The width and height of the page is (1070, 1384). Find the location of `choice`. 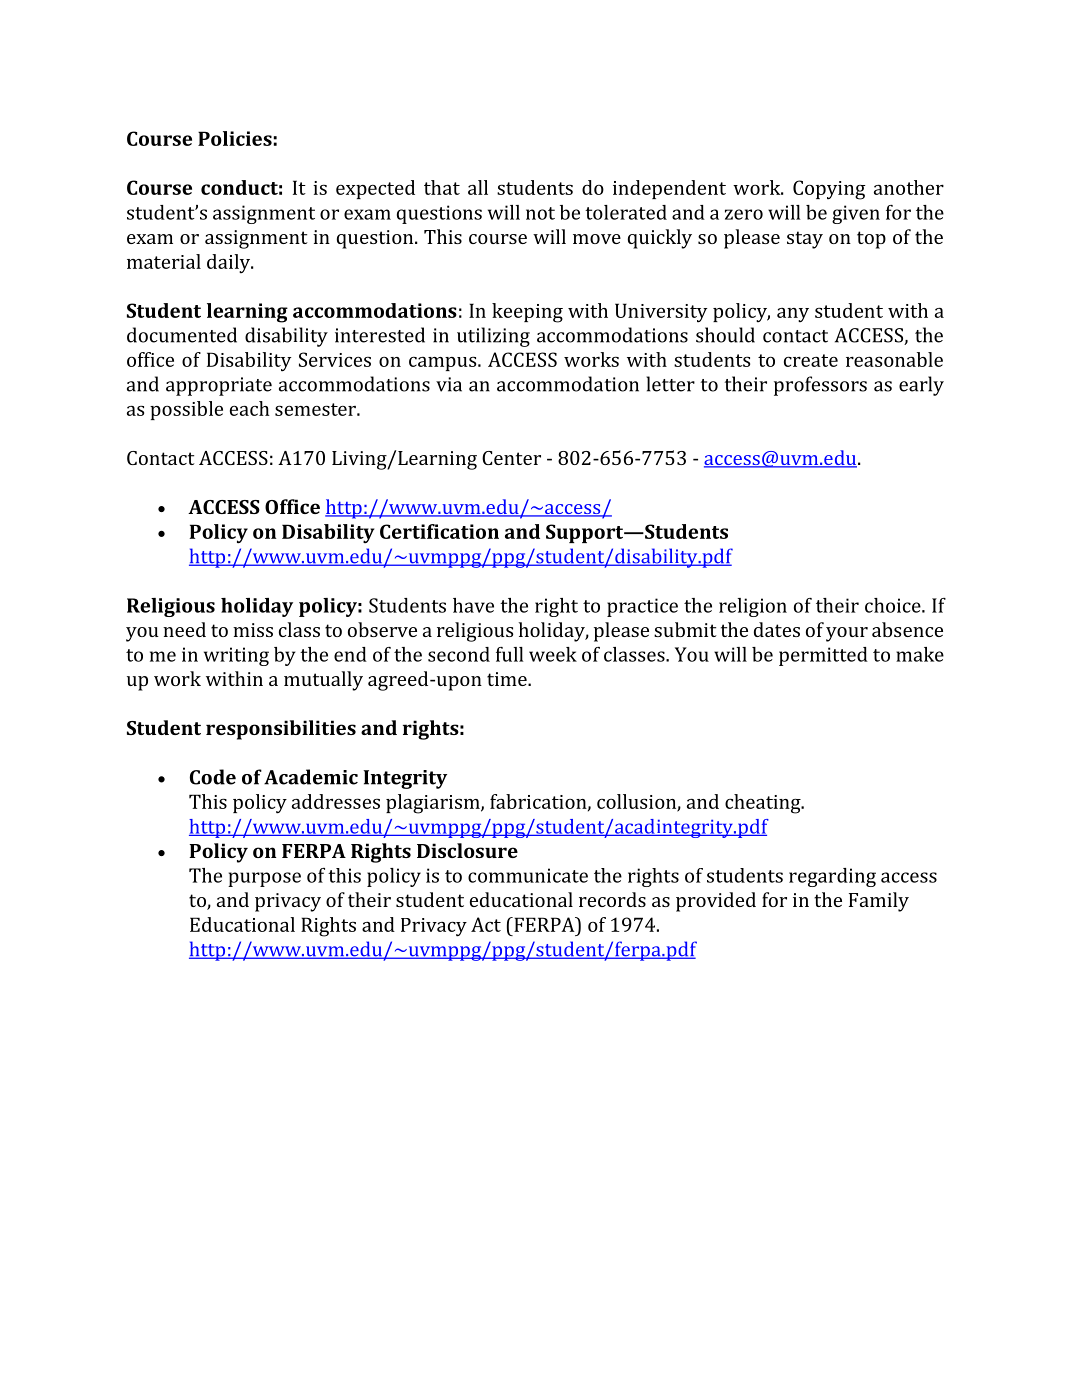

choice is located at coordinates (894, 605).
